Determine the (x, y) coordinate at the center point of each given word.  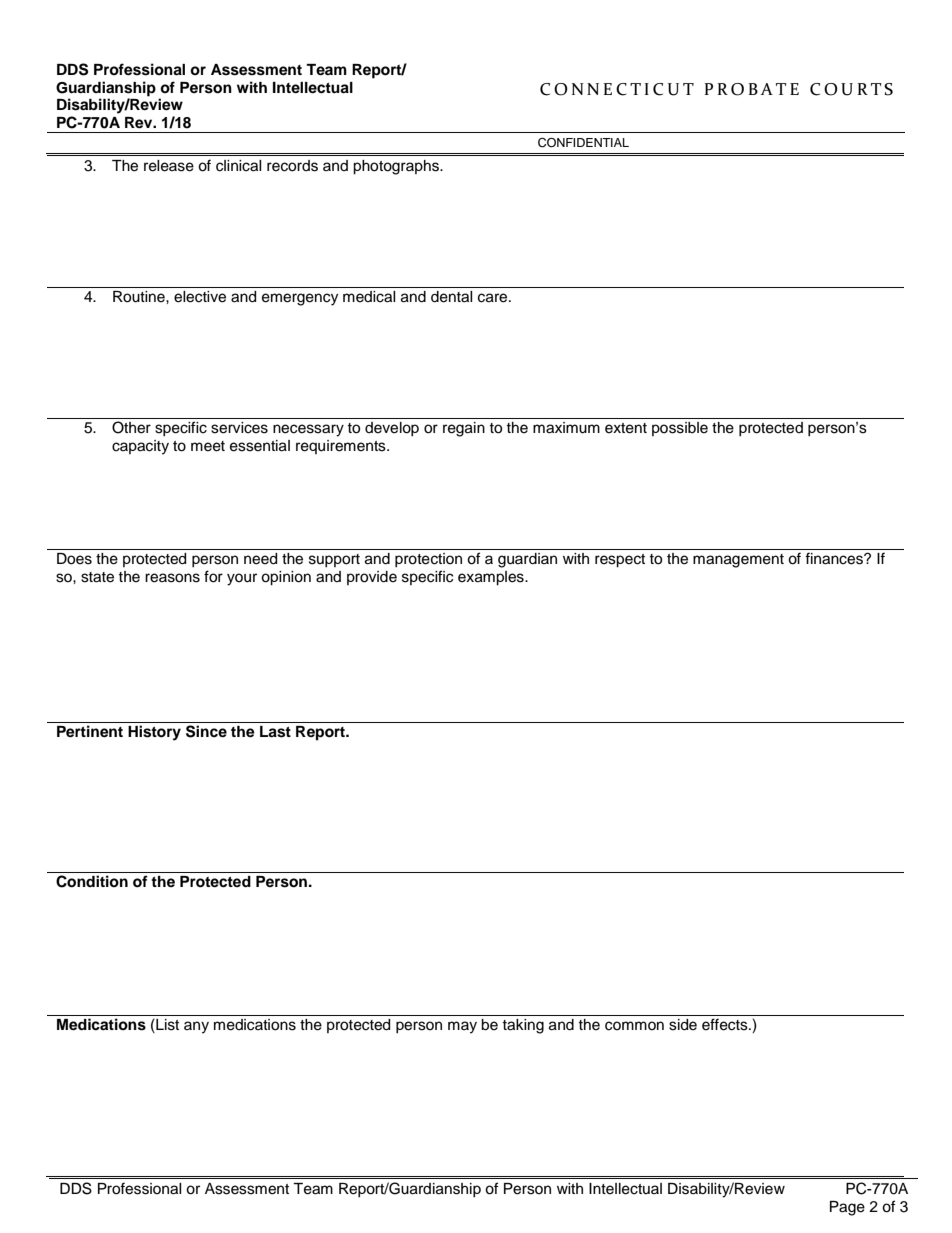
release (169, 166)
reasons (172, 578)
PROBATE (751, 89)
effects (726, 1024)
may (462, 1027)
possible (680, 429)
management (738, 561)
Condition (92, 881)
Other (131, 427)
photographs (397, 167)
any (196, 1027)
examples (492, 578)
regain (464, 429)
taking (523, 1026)
